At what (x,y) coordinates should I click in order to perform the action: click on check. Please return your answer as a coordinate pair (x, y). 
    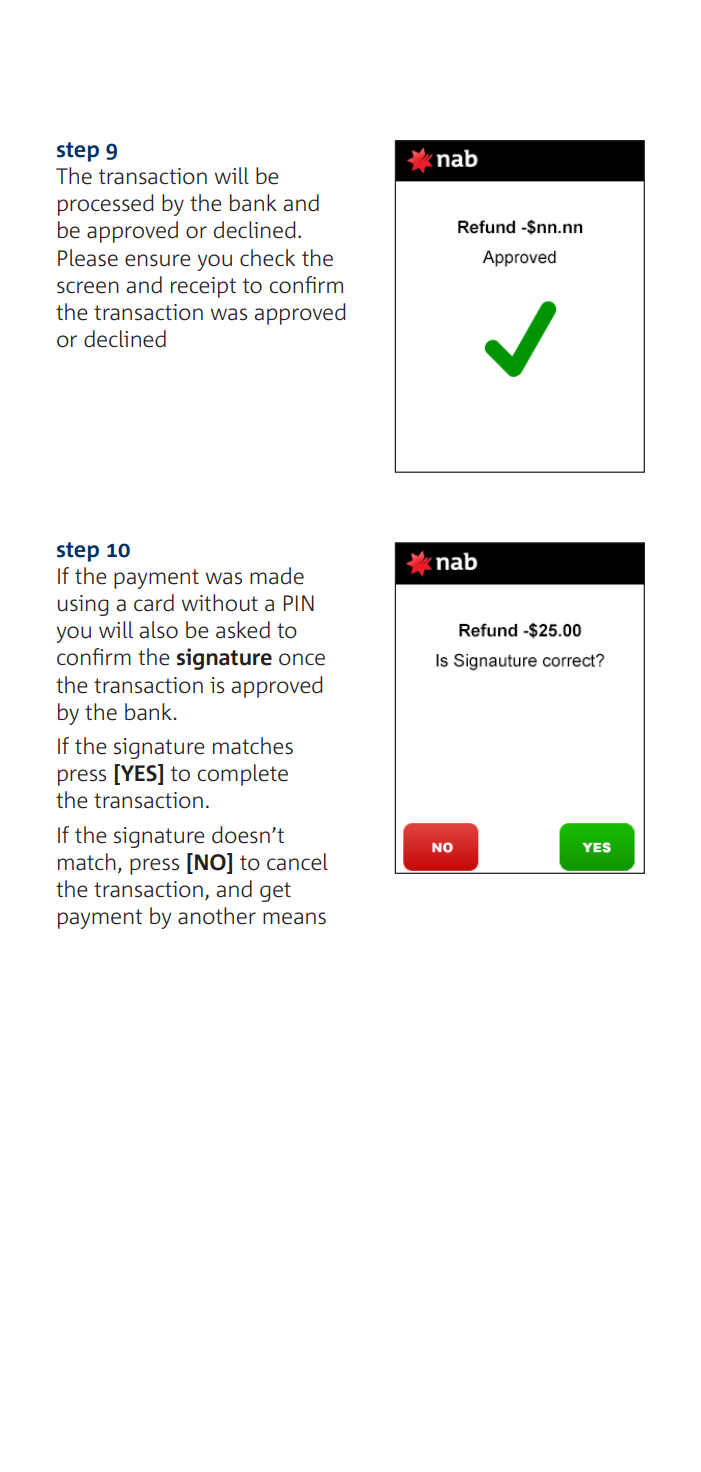
    Looking at the image, I should click on (267, 258).
